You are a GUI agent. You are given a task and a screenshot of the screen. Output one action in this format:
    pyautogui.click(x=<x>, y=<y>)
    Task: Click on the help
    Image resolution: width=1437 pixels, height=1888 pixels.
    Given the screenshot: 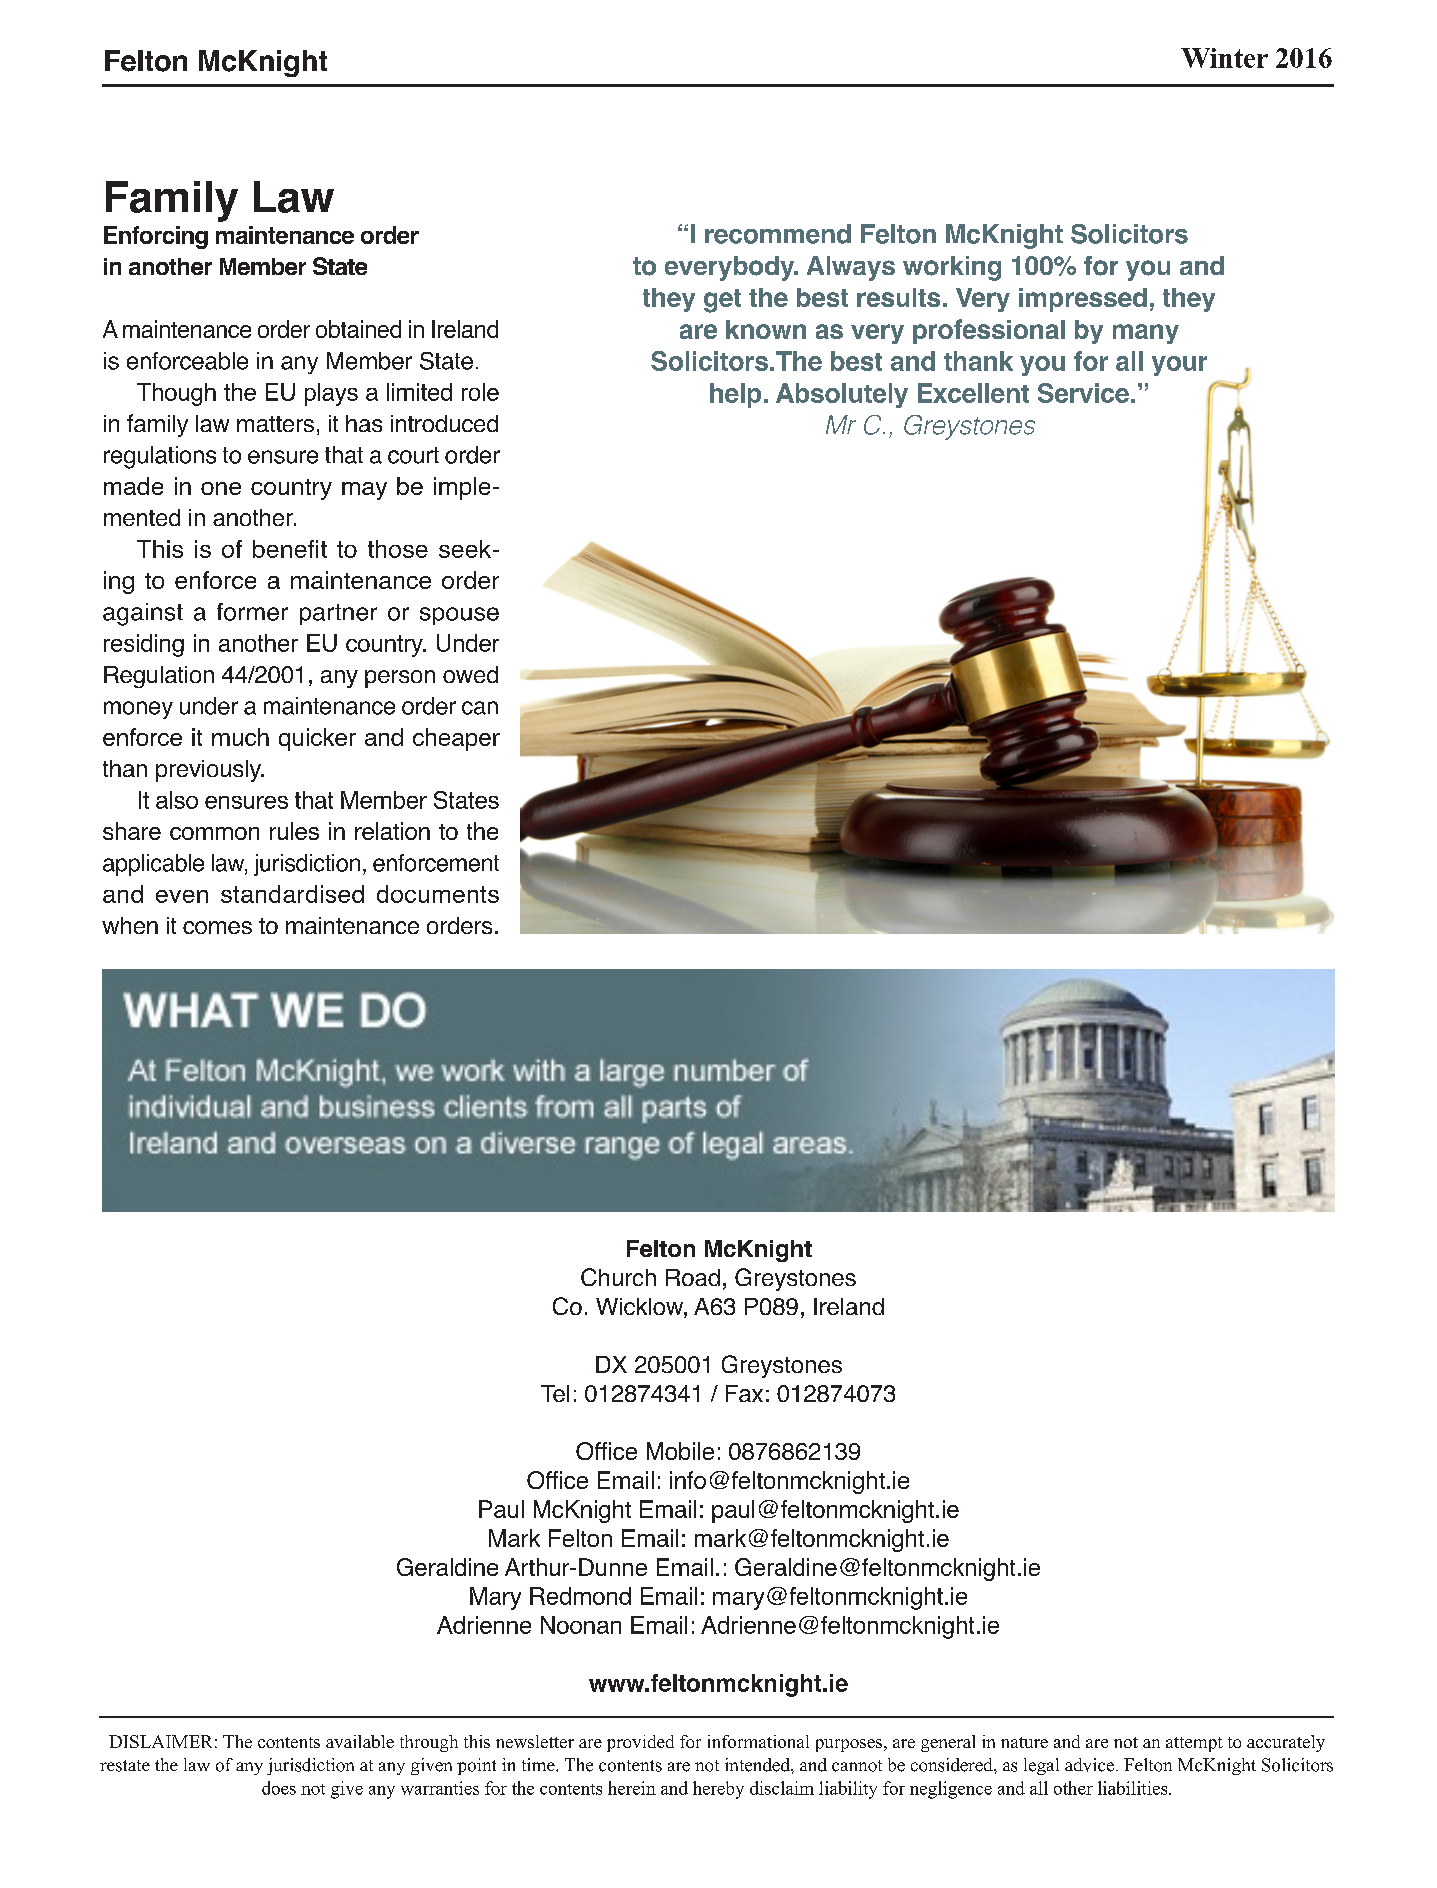 What is the action you would take?
    pyautogui.click(x=735, y=395)
